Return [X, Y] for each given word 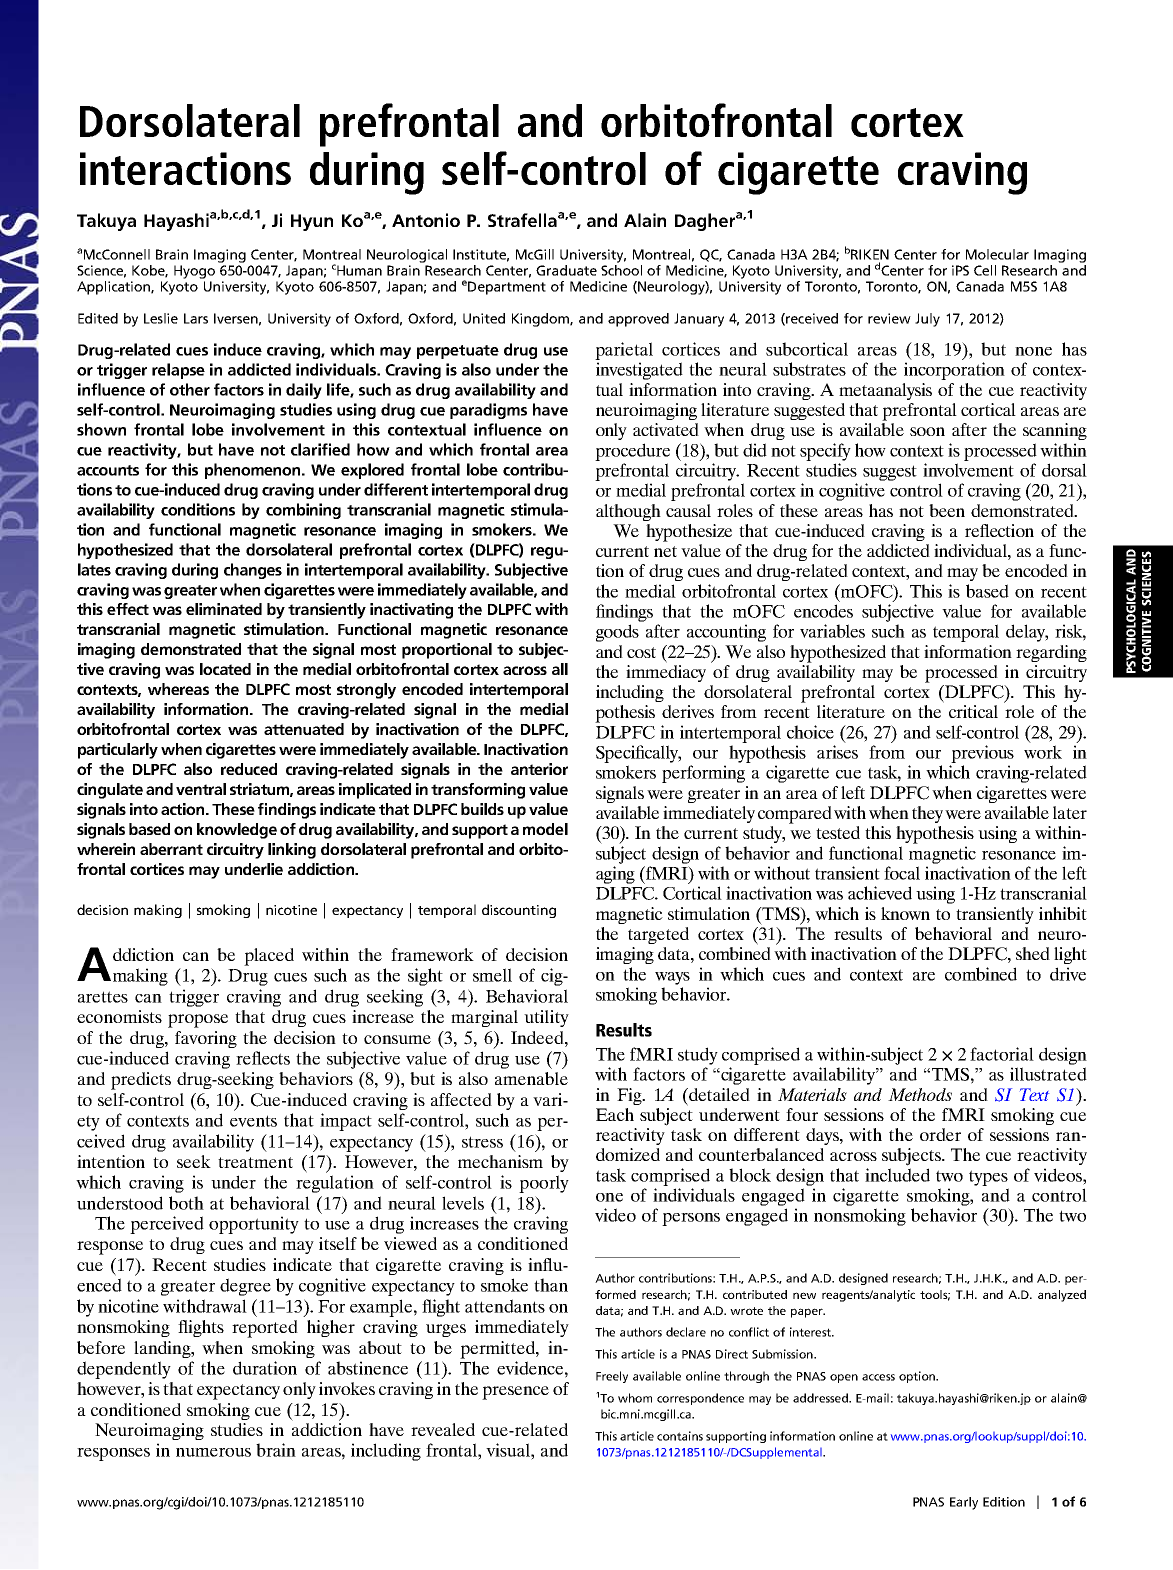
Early [964, 1503]
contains [680, 1436]
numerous [213, 1452]
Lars [196, 318]
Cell [985, 270]
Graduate [566, 270]
